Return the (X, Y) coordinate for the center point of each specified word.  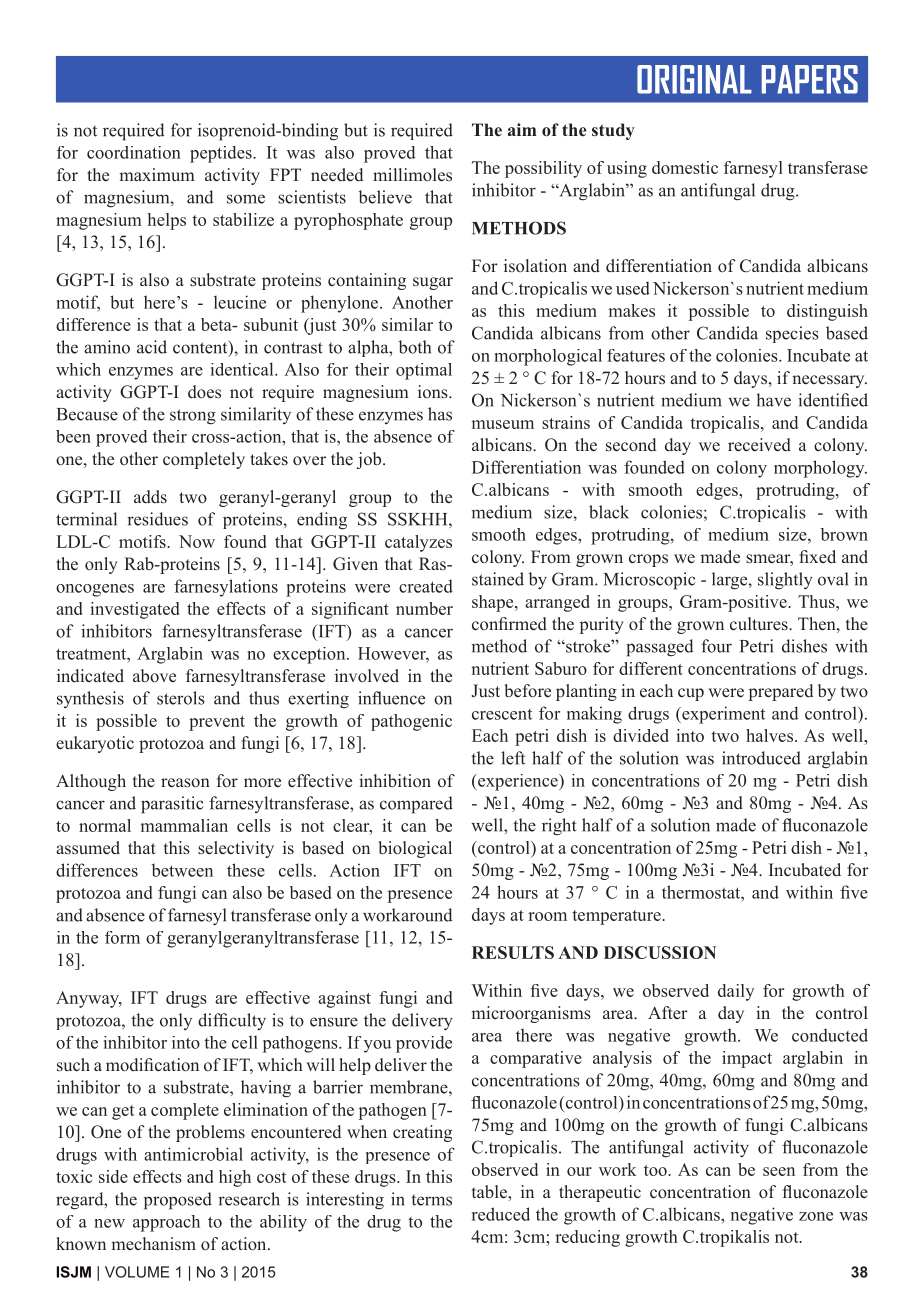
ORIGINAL (694, 79)
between (182, 870)
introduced (761, 758)
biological (415, 849)
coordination (134, 152)
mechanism (153, 1243)
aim (522, 129)
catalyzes (418, 543)
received (759, 445)
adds (150, 497)
